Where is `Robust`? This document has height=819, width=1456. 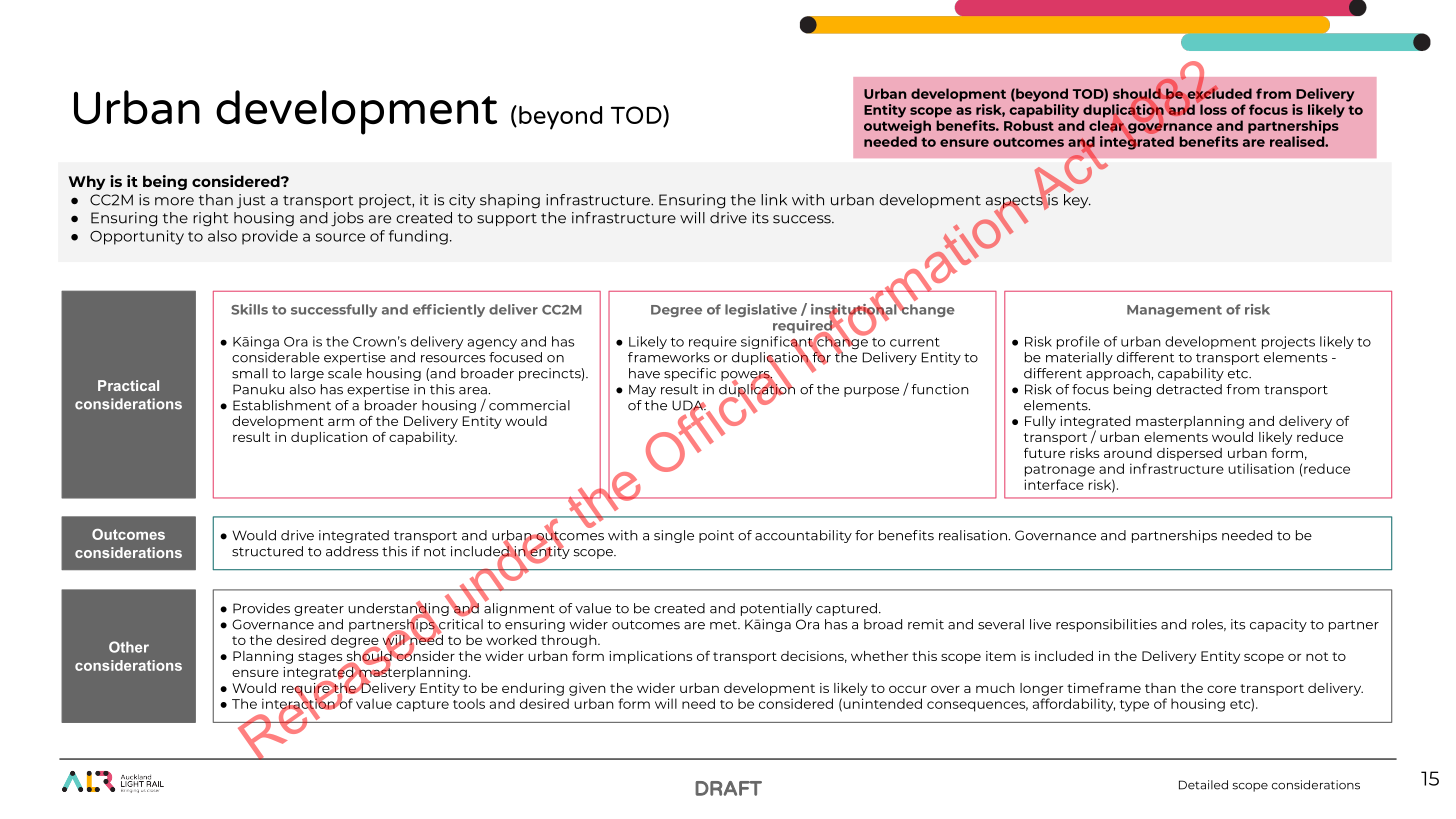
Robust is located at coordinates (1029, 125).
